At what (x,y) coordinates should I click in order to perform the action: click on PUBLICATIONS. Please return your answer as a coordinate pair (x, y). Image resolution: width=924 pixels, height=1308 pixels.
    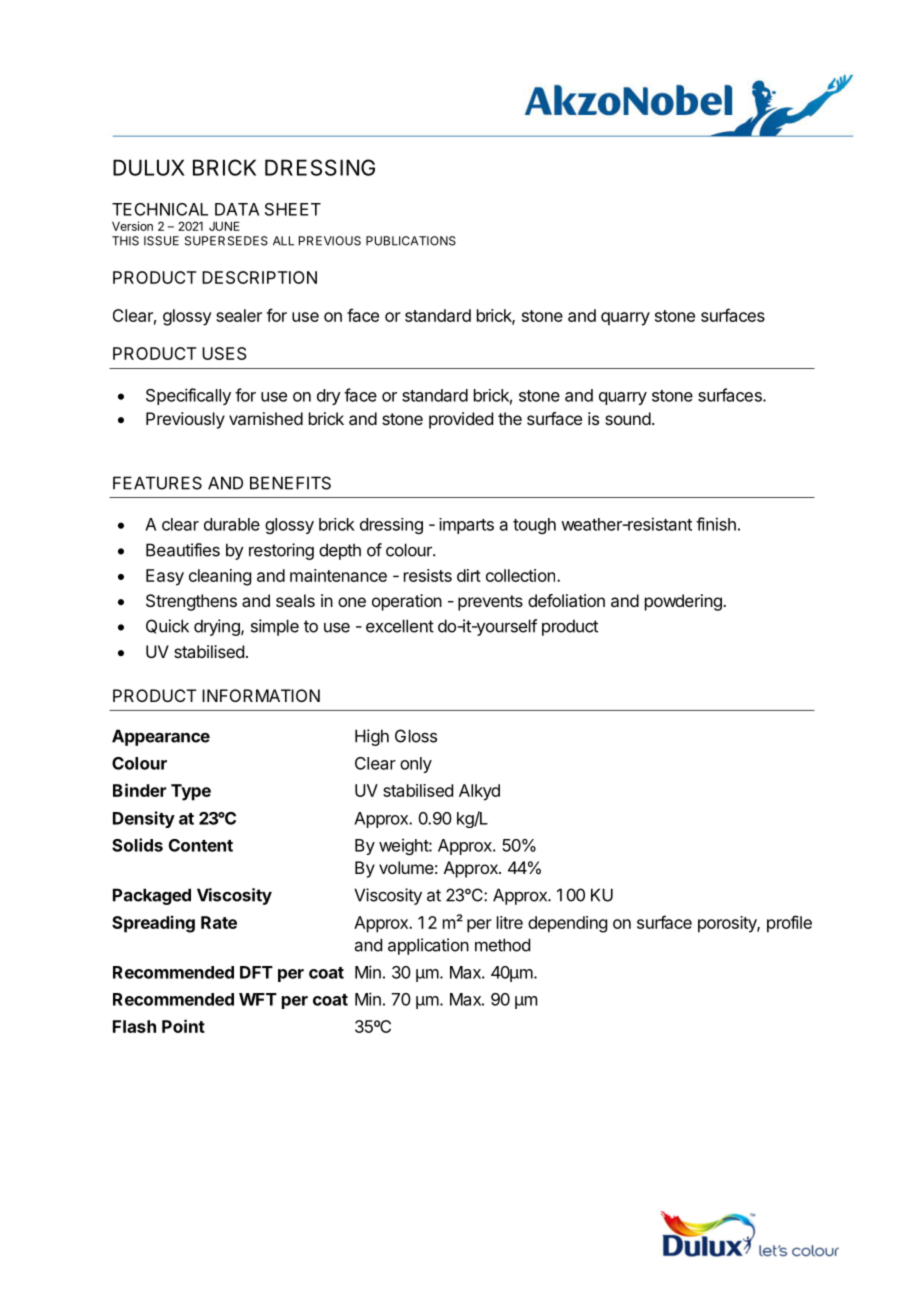
    Looking at the image, I should click on (411, 241).
